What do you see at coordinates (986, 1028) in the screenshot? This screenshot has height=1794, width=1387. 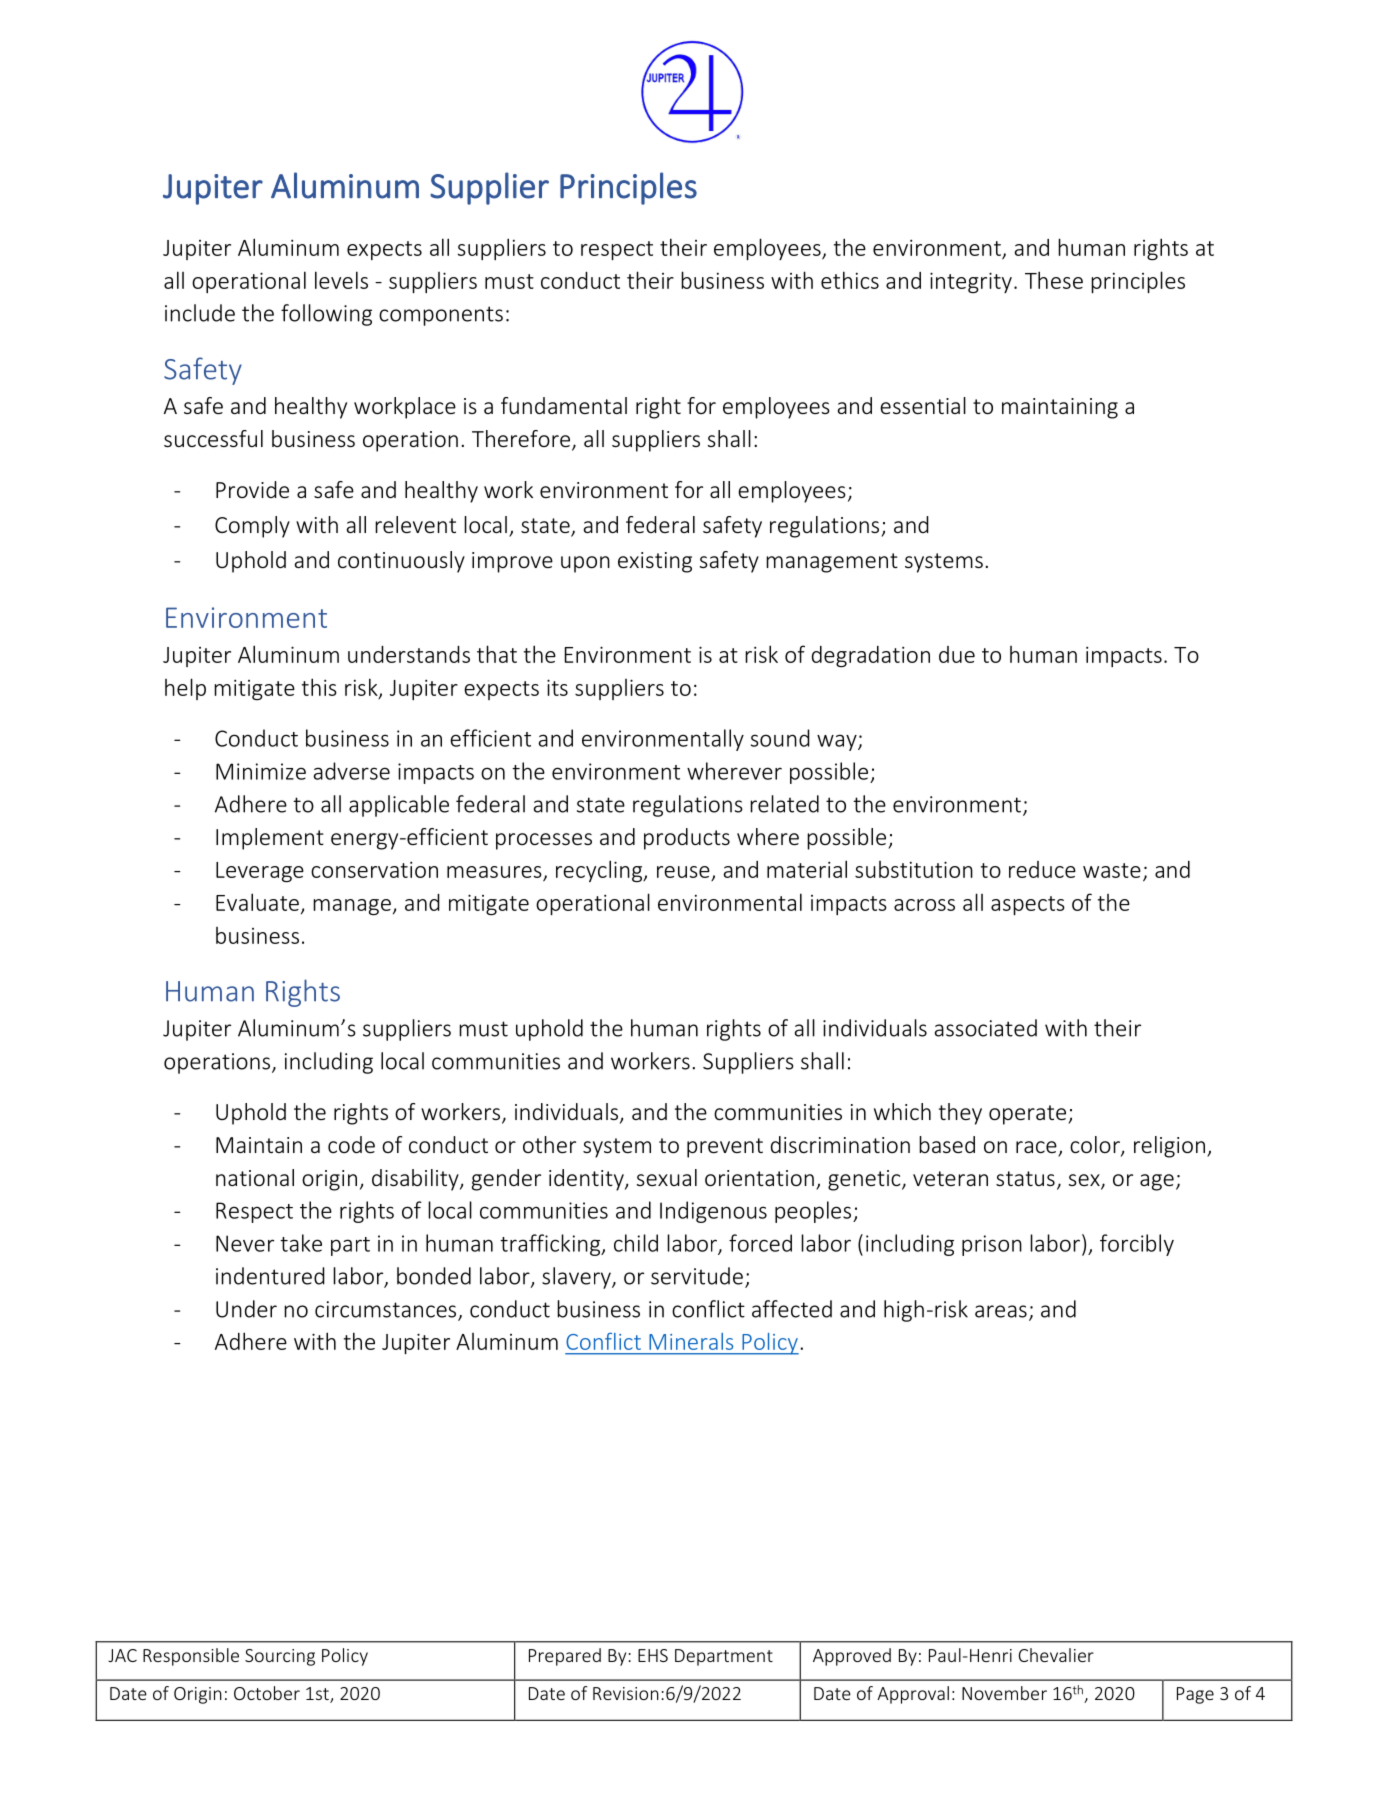 I see `associated` at bounding box center [986, 1028].
